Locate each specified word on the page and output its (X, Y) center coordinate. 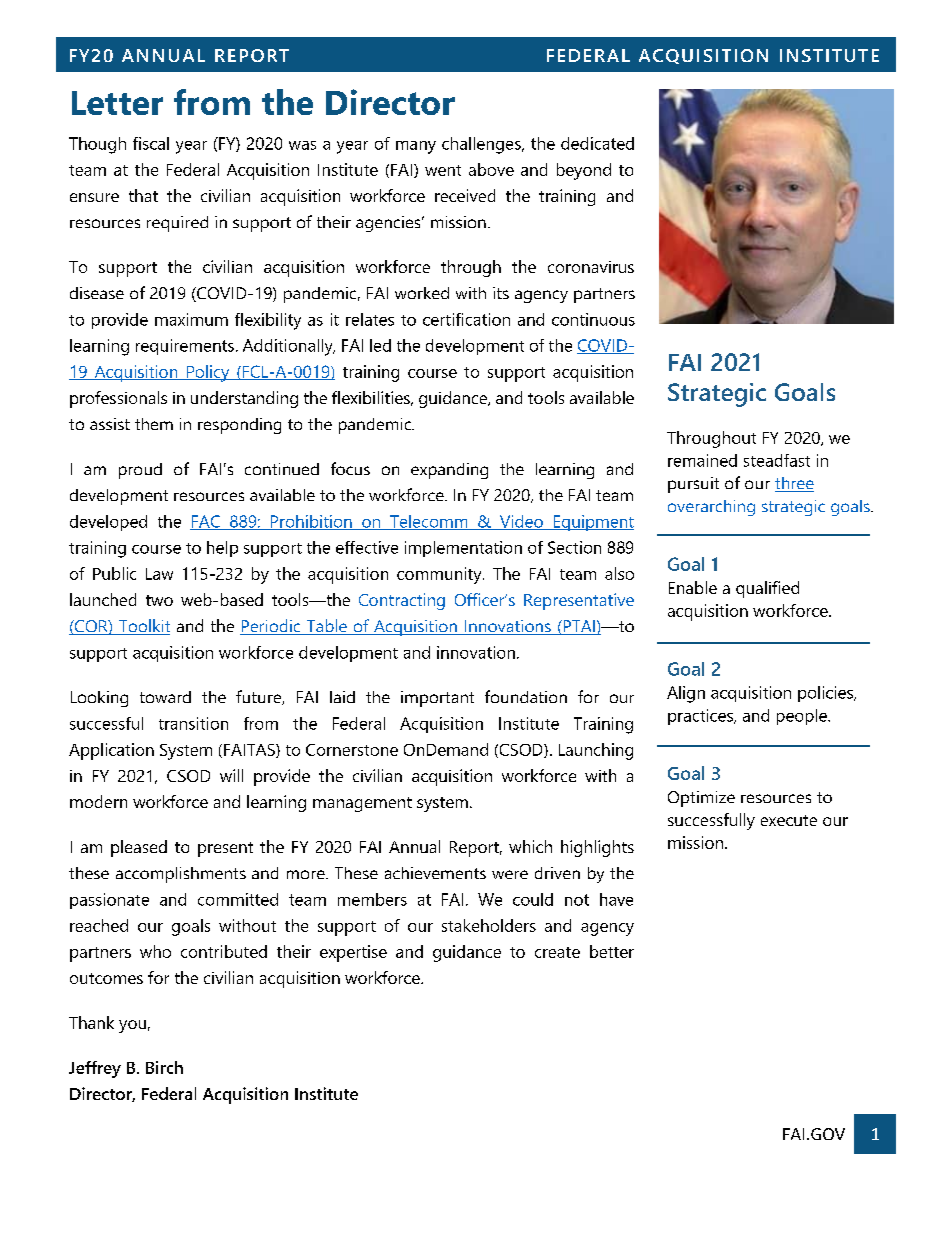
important (437, 699)
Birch (164, 1067)
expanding (449, 471)
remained (702, 460)
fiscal (151, 143)
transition (193, 723)
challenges (482, 145)
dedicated (597, 143)
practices (701, 717)
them (154, 424)
